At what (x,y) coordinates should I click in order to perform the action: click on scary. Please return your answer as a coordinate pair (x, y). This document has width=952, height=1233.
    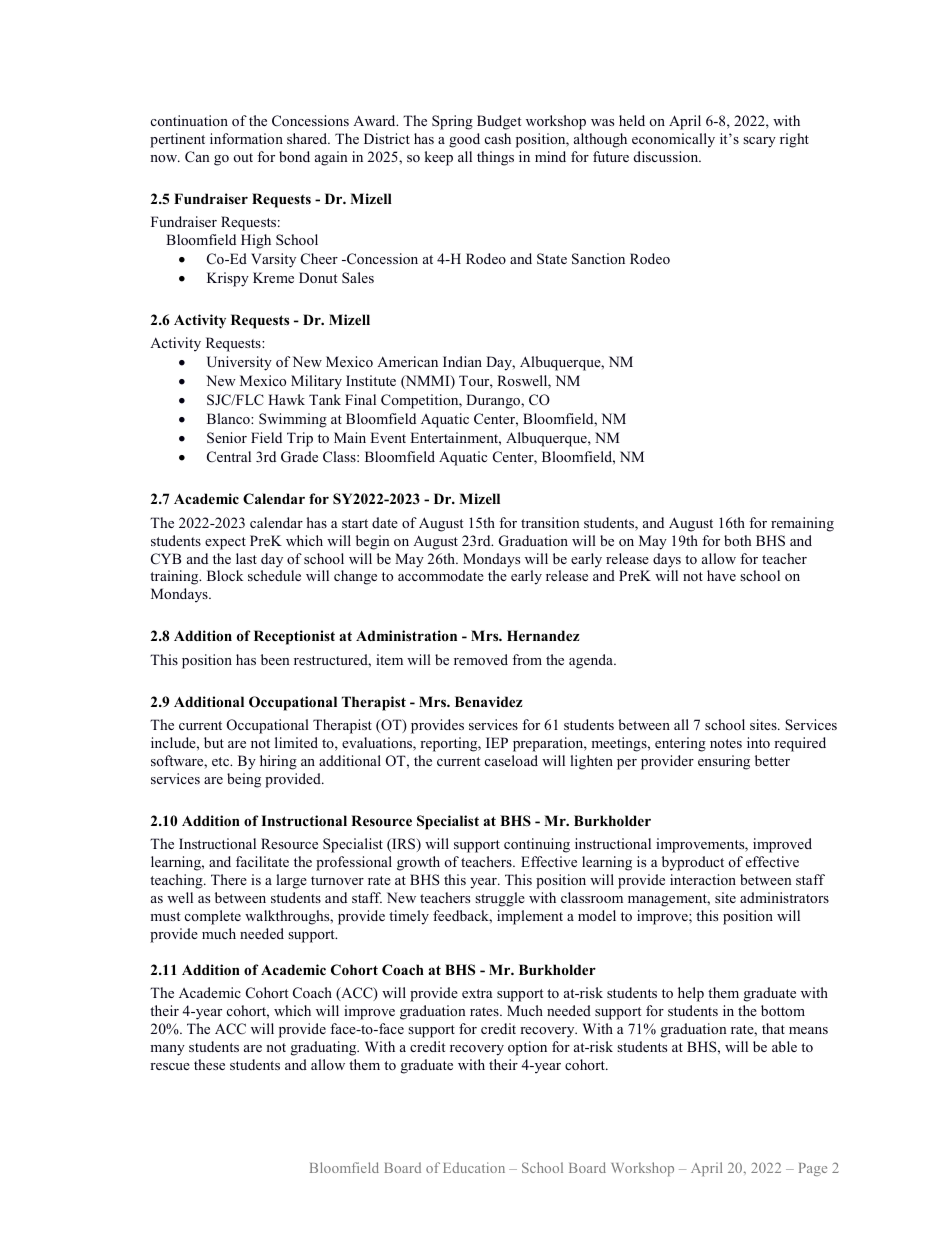
    Looking at the image, I should click on (759, 142).
